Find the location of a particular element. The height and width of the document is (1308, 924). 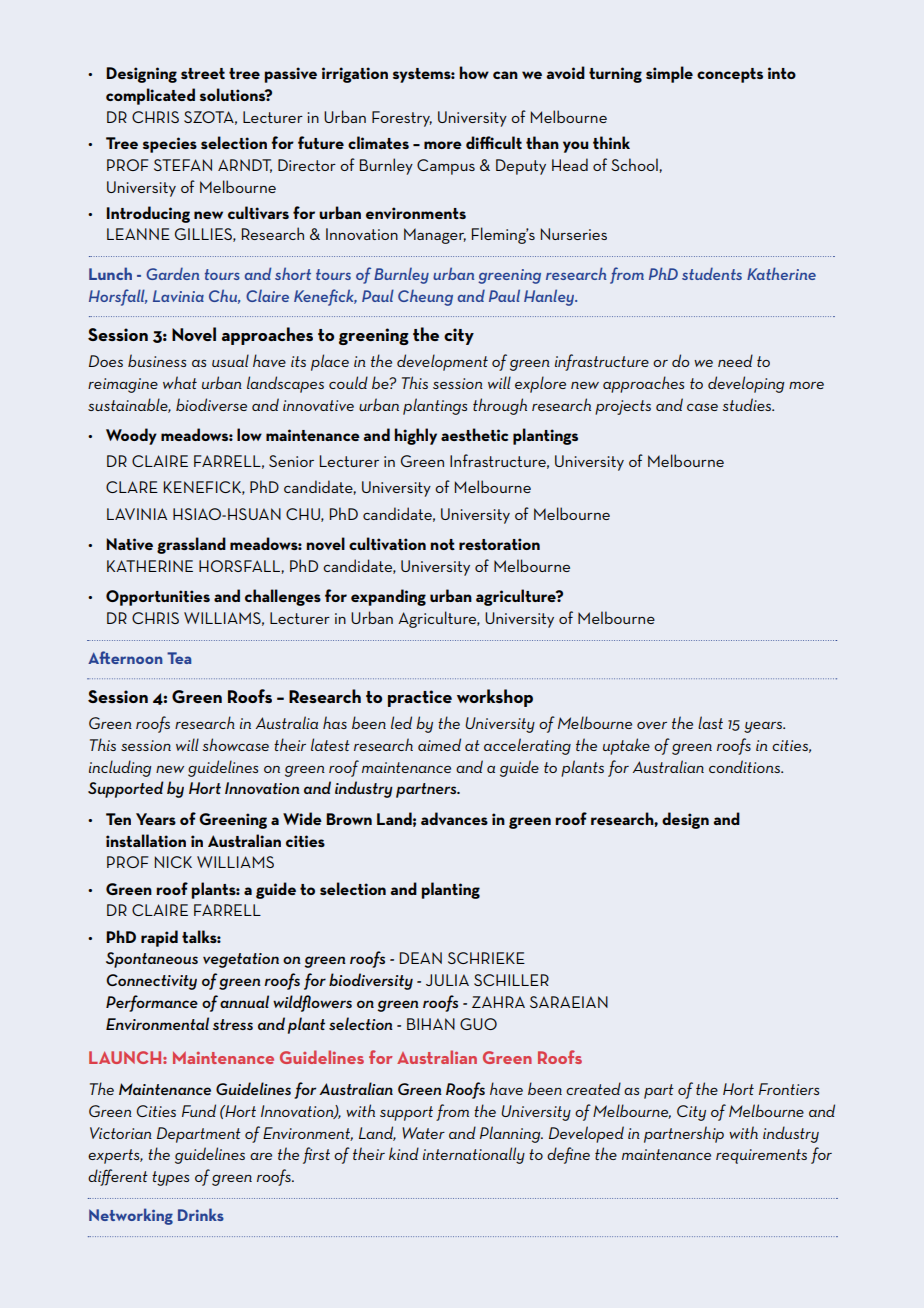

complicated is located at coordinates (150, 96).
